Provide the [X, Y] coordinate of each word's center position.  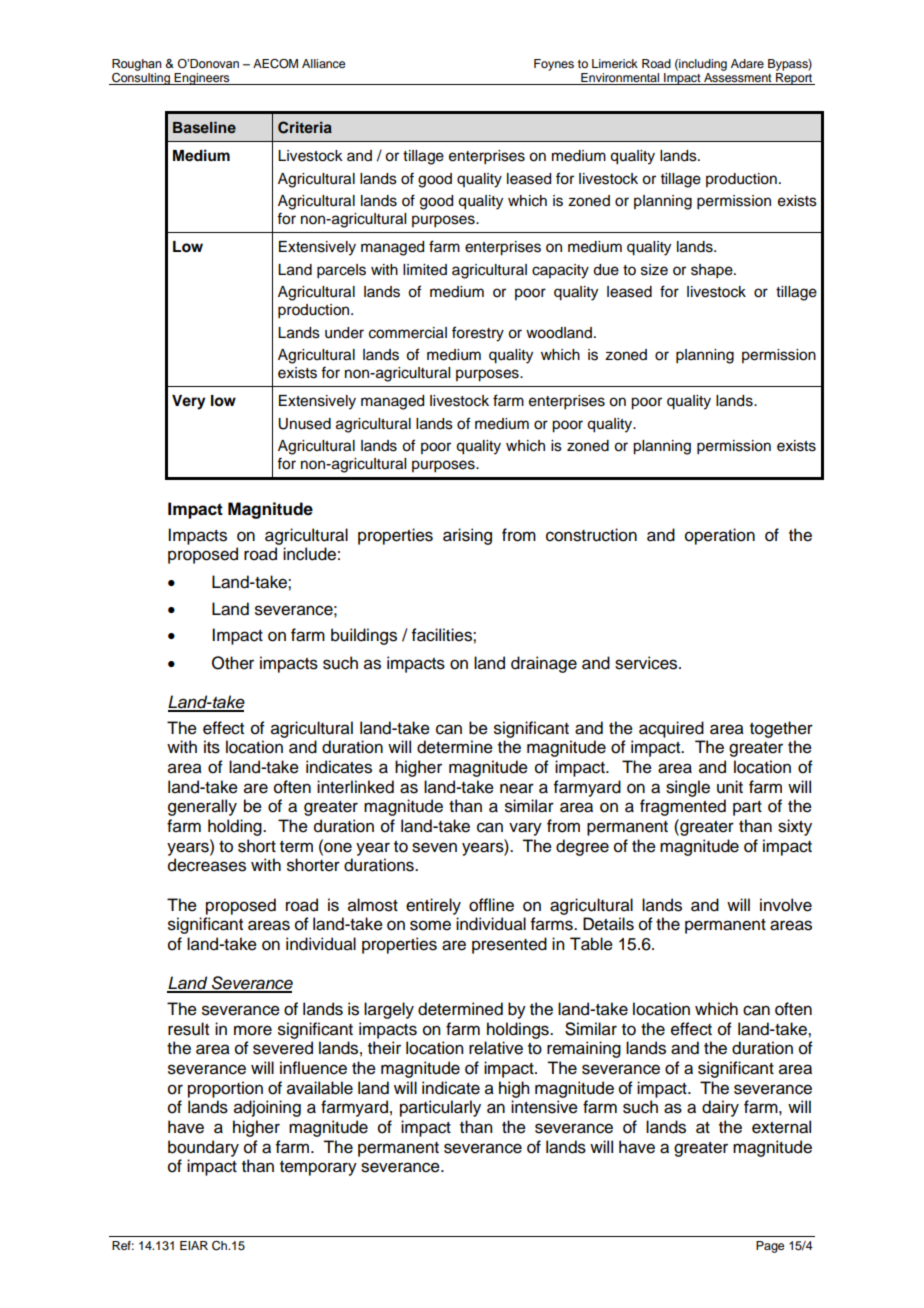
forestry [478, 334]
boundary [203, 1148]
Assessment [738, 79]
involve [786, 905]
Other [233, 663]
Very [189, 402]
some [430, 925]
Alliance [323, 63]
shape [713, 271]
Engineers [202, 79]
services [647, 663]
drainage [544, 664]
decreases [207, 865]
